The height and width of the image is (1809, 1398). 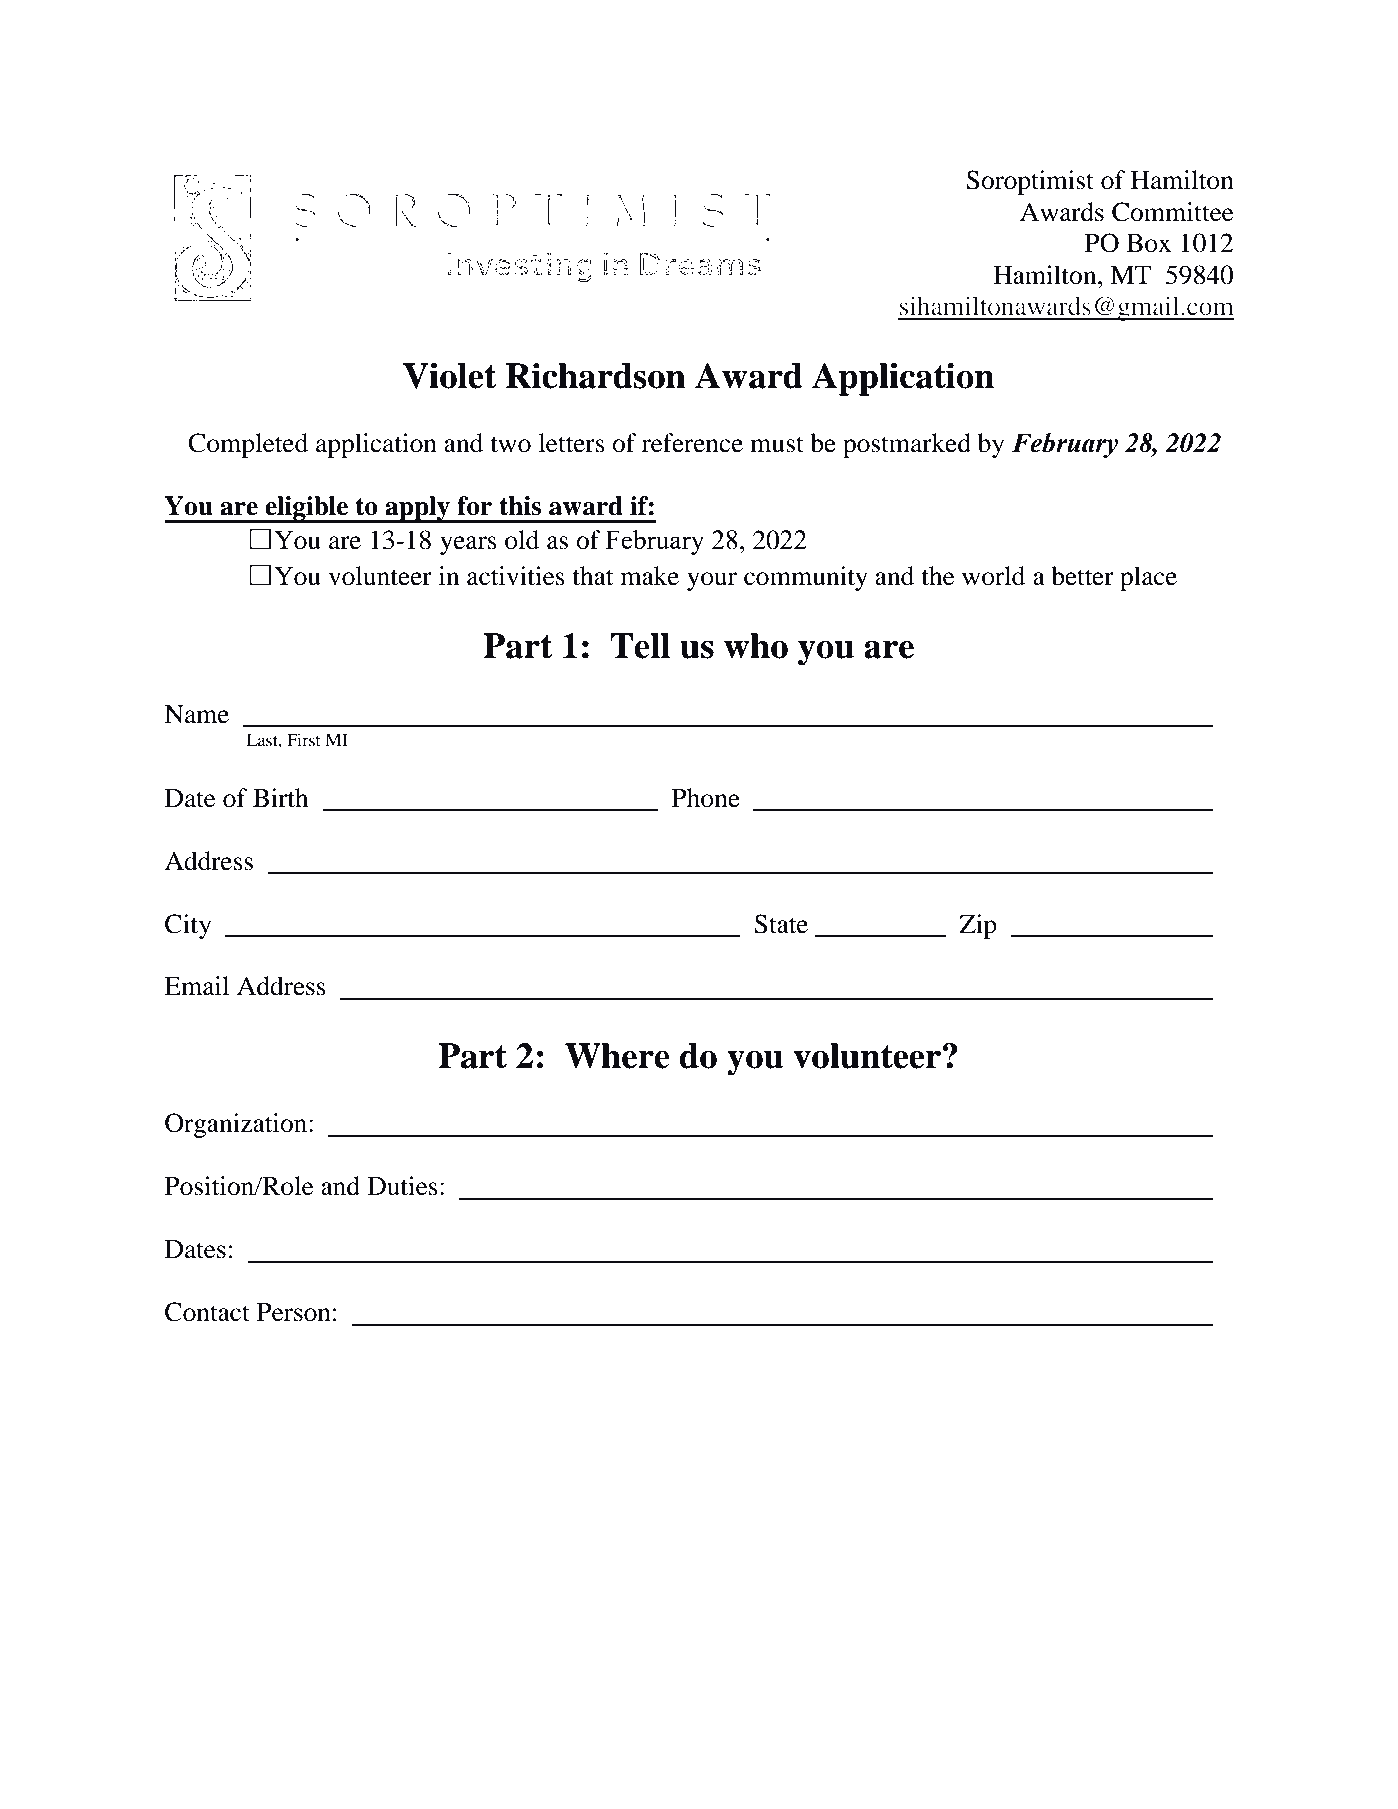 What do you see at coordinates (978, 926) in the image?
I see `Zip` at bounding box center [978, 926].
